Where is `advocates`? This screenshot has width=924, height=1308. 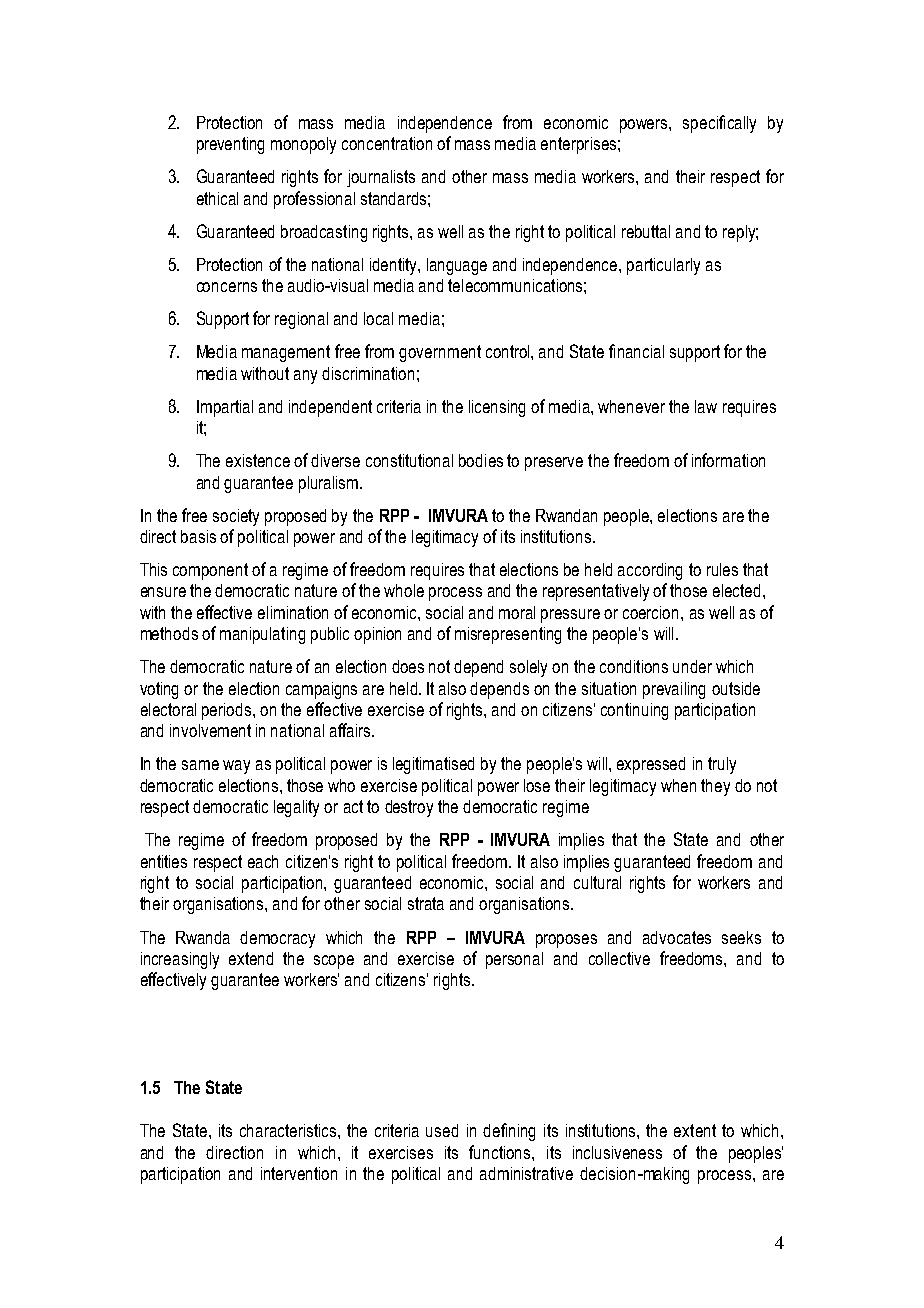
advocates is located at coordinates (677, 937).
